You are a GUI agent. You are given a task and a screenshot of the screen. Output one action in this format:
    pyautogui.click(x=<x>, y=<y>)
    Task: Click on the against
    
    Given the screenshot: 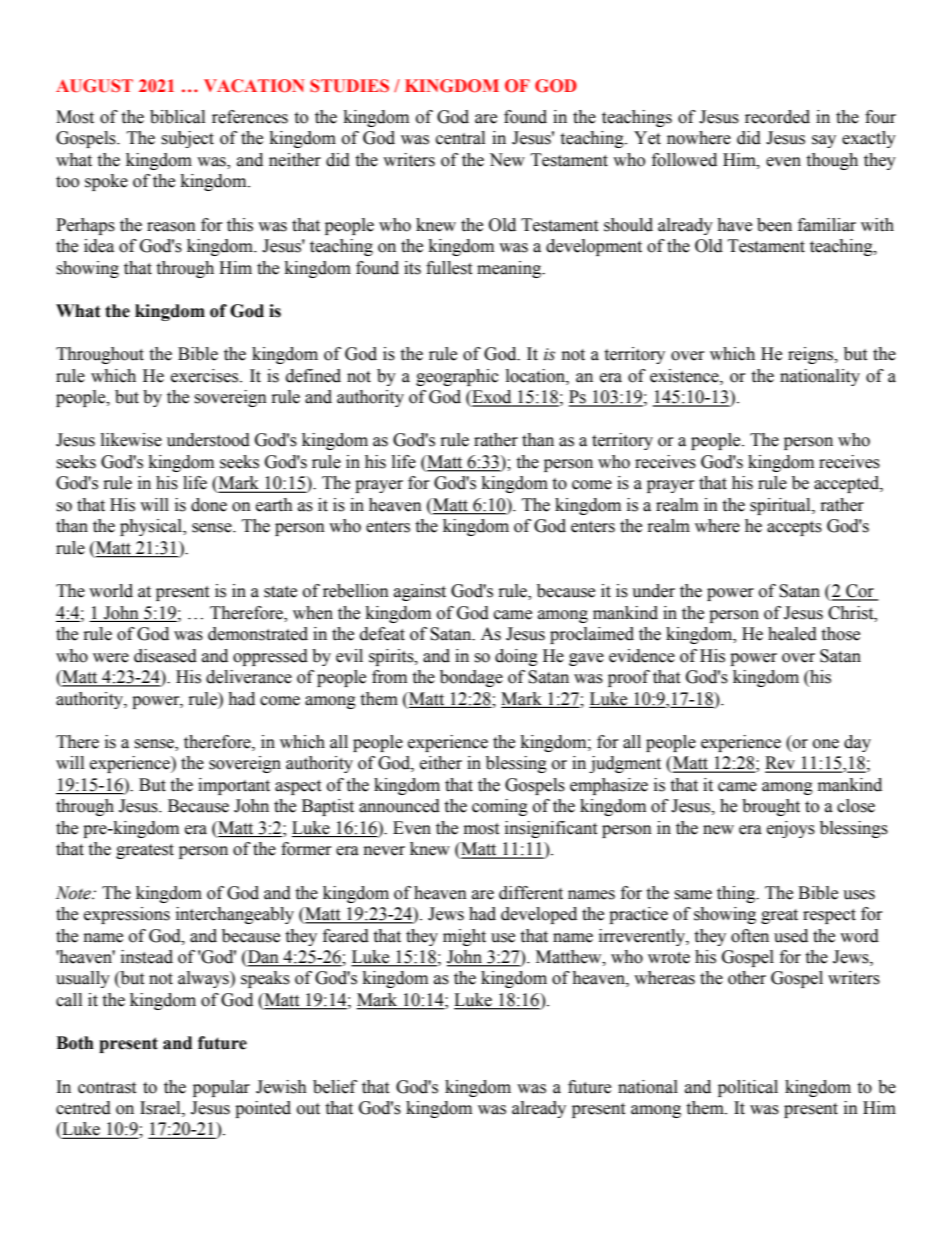 What is the action you would take?
    pyautogui.click(x=420, y=592)
